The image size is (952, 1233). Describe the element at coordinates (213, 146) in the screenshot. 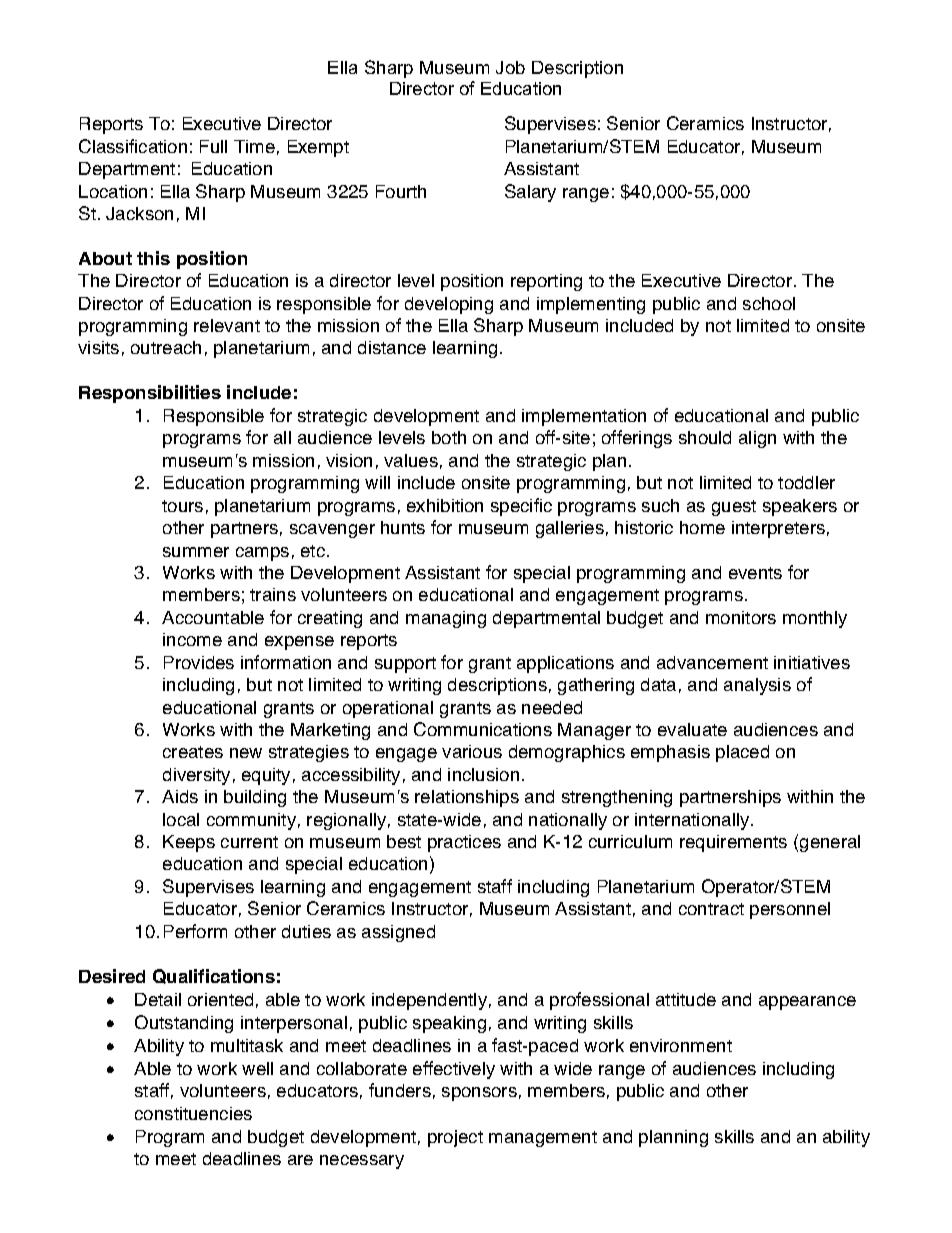

I see `Full` at that location.
